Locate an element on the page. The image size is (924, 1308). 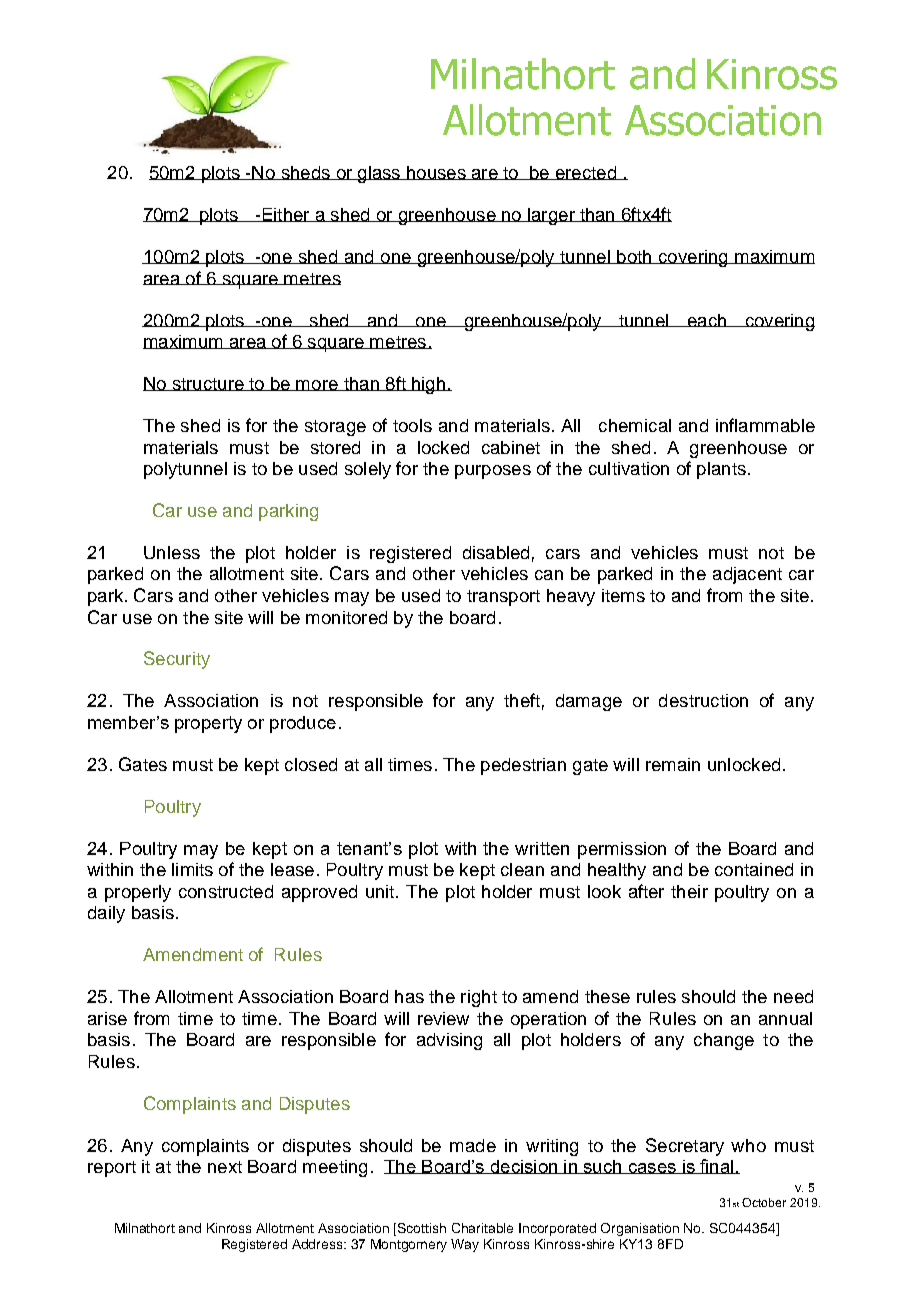
houses is located at coordinates (436, 173).
